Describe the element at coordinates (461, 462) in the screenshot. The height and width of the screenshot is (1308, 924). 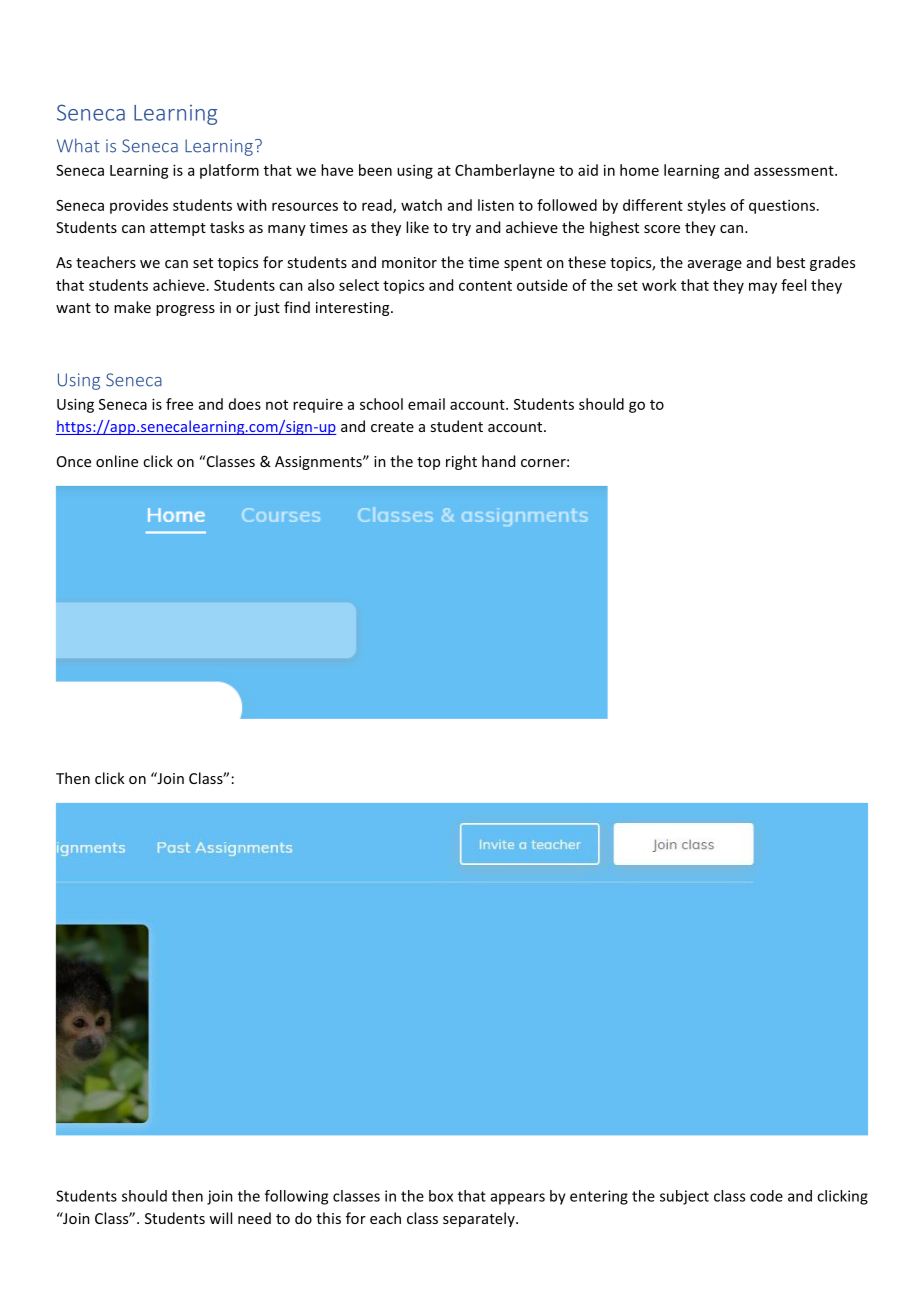
I see `right` at that location.
